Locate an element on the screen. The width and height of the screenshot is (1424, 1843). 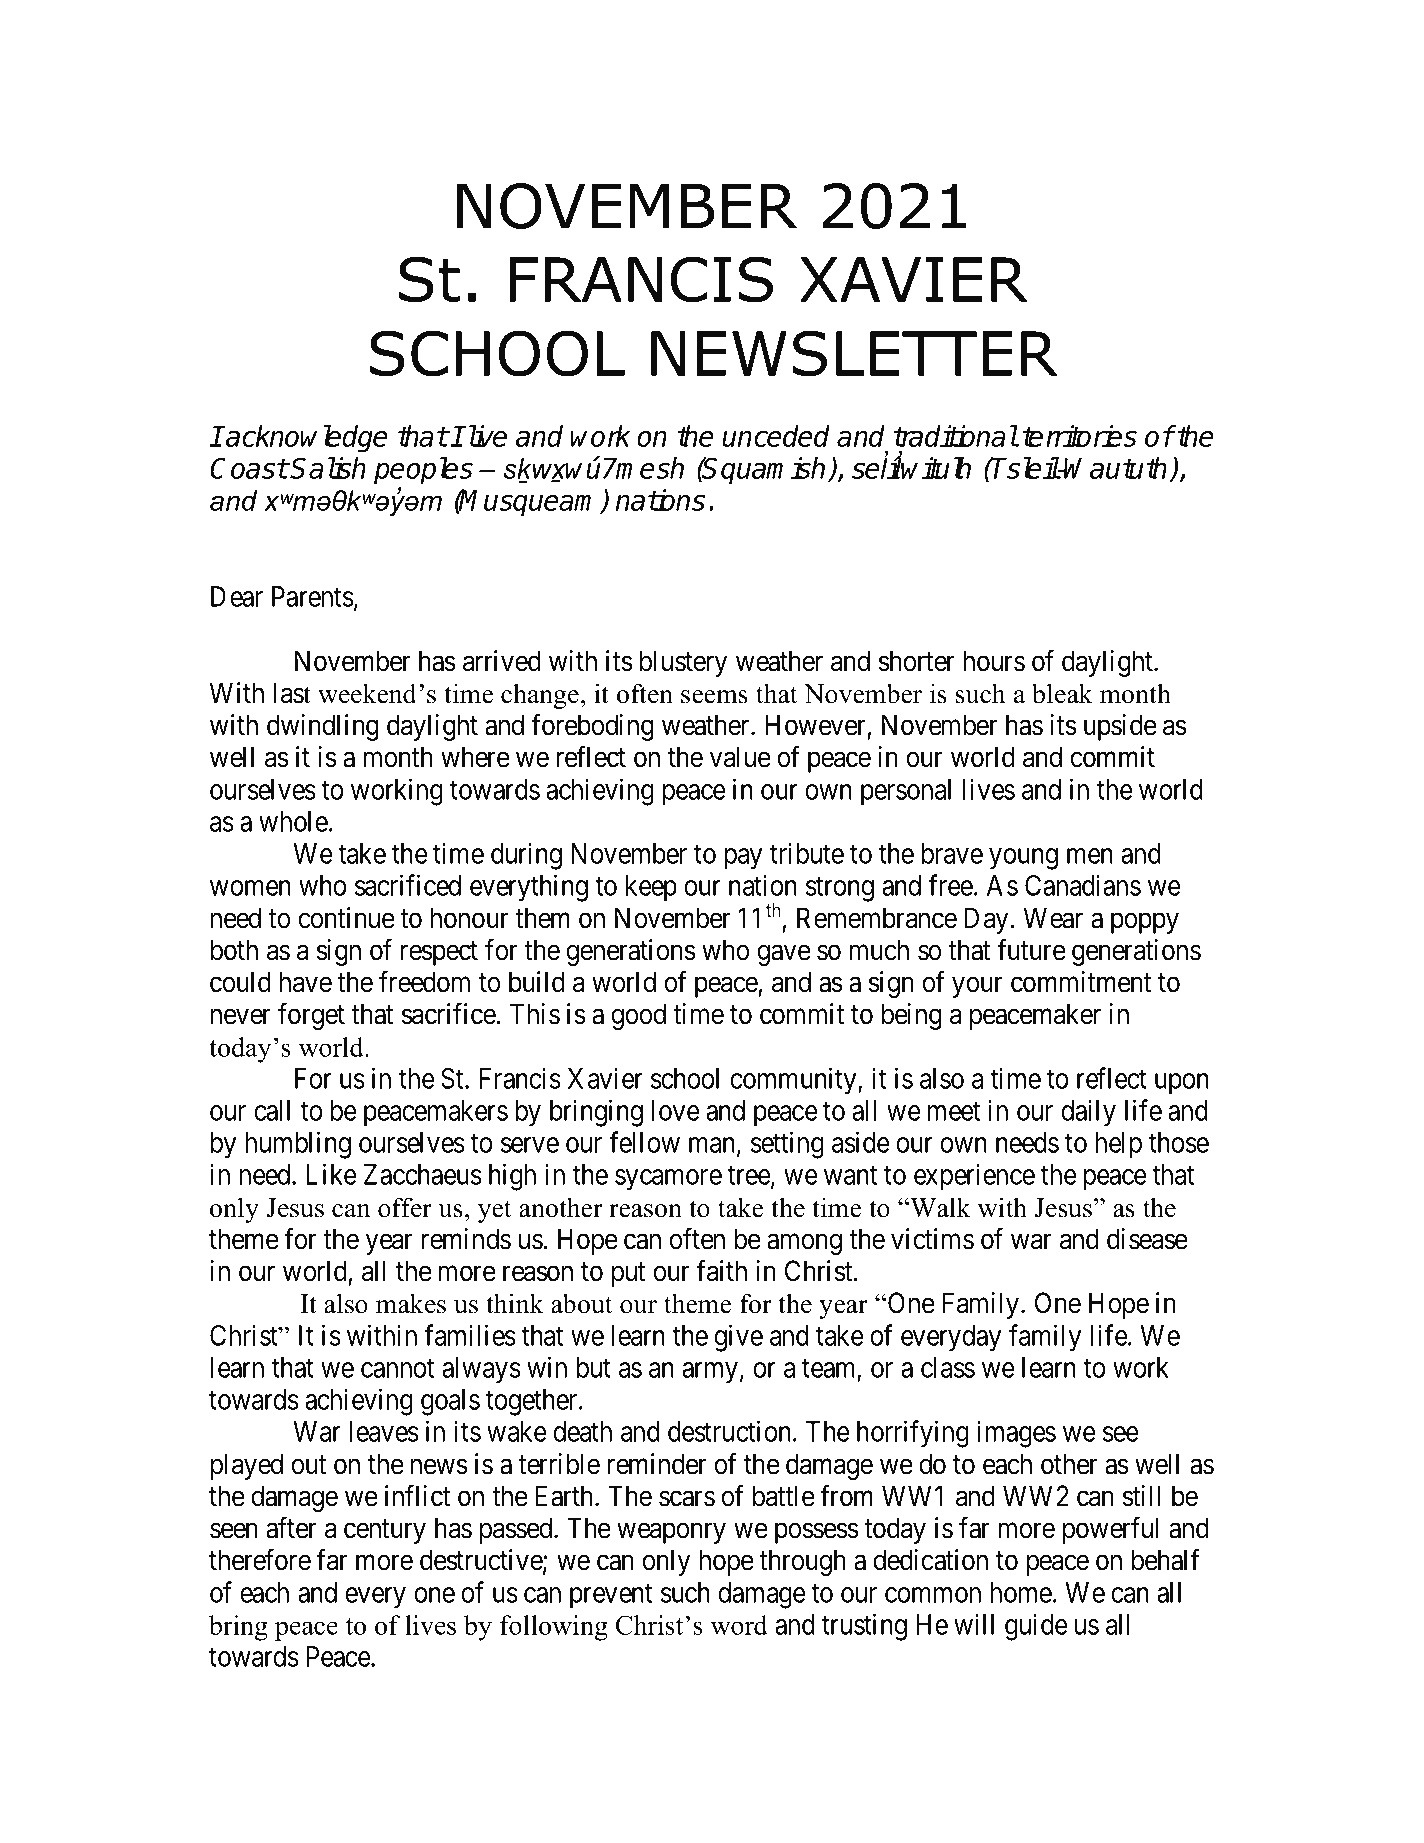
therefore is located at coordinates (260, 1560).
